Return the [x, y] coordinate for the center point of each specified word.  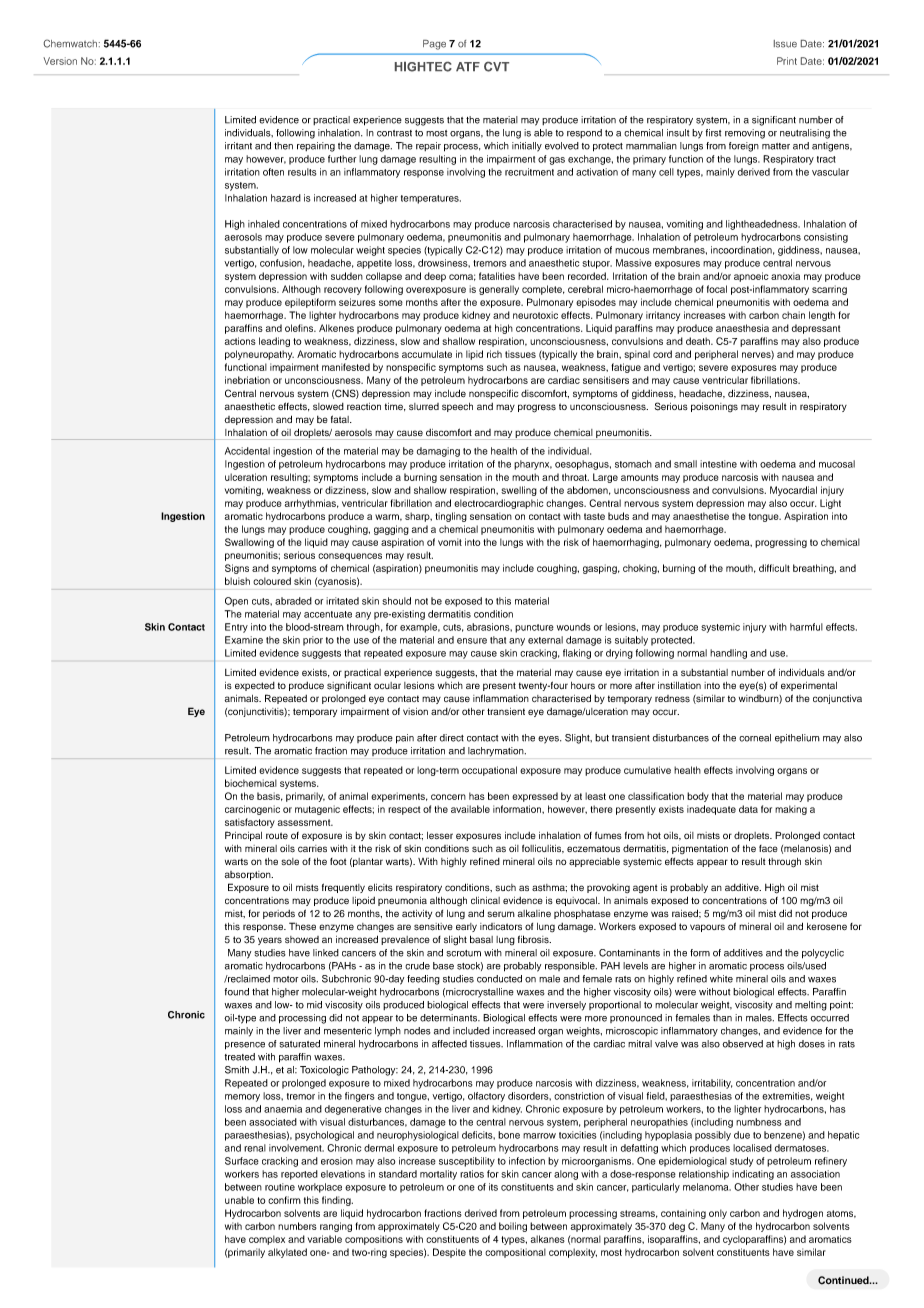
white [721, 979]
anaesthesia [742, 328]
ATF [468, 66]
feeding [423, 980]
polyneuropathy [259, 355]
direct [452, 738]
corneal [755, 738]
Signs [237, 569]
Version [60, 61]
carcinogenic [252, 810]
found [237, 992]
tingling [451, 517]
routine [280, 1187]
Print [787, 61]
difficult [774, 568]
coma [462, 277]
